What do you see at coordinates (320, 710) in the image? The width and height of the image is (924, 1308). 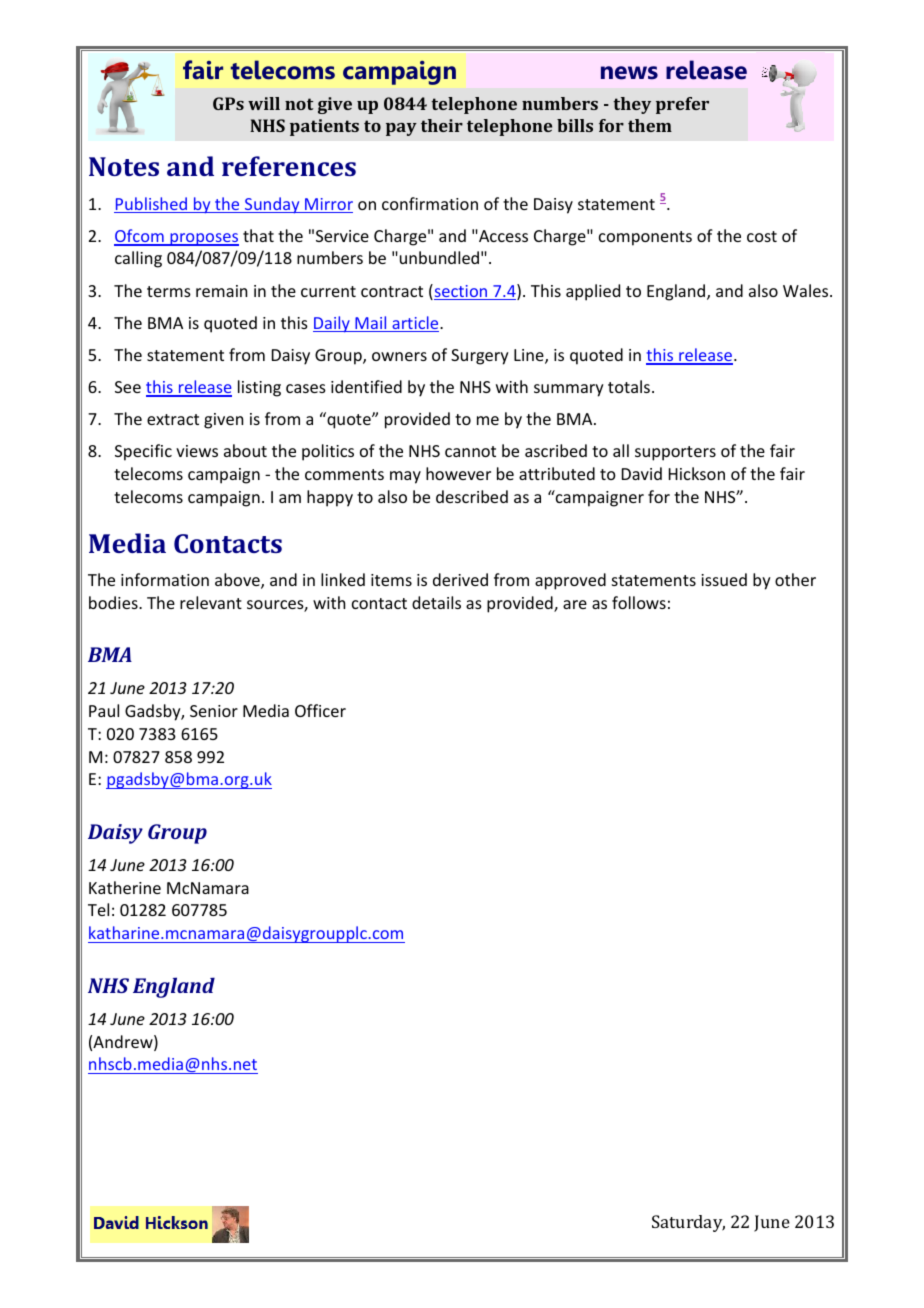 I see `Officer` at bounding box center [320, 710].
